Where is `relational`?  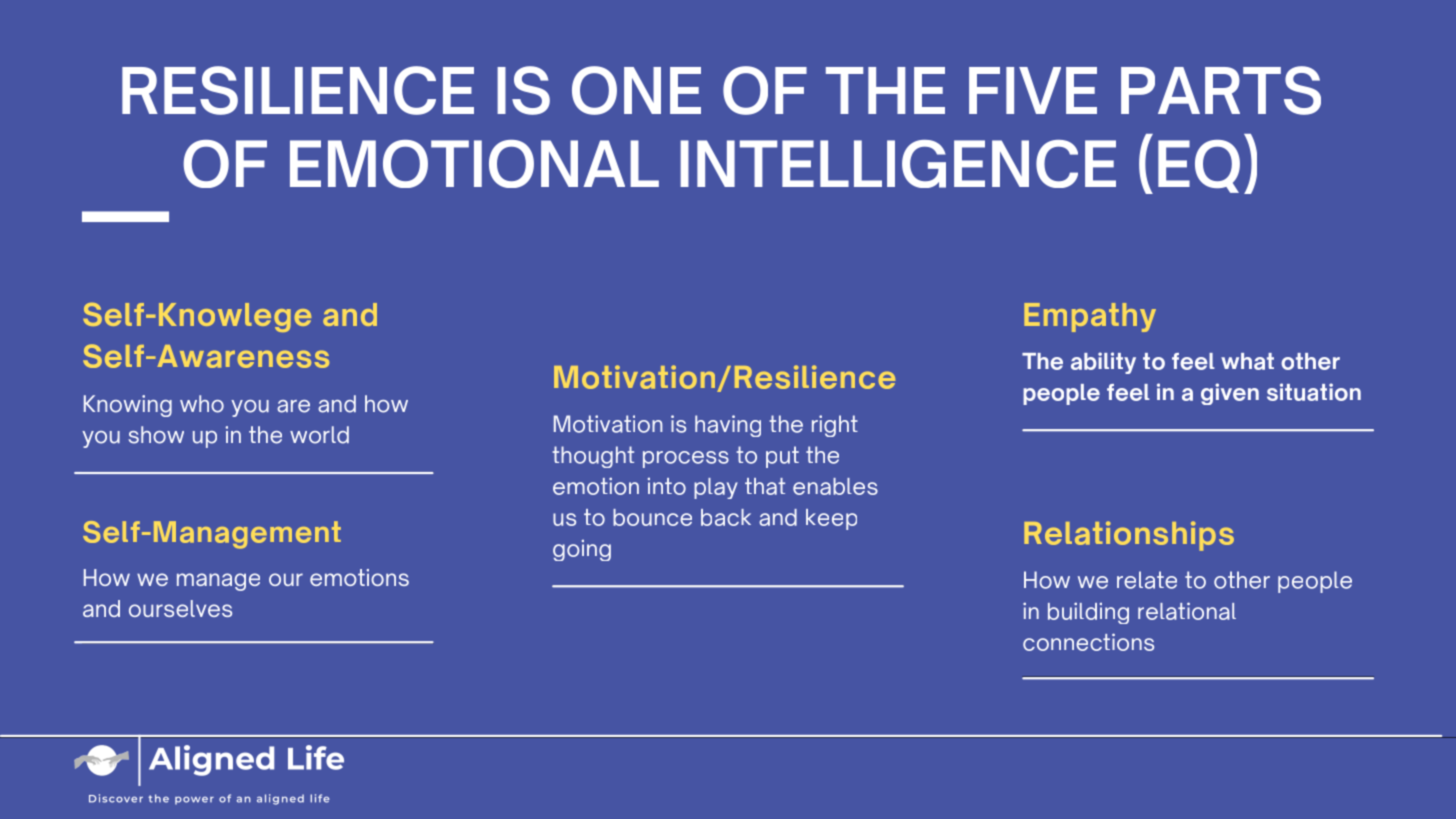
relational is located at coordinates (1187, 611).
